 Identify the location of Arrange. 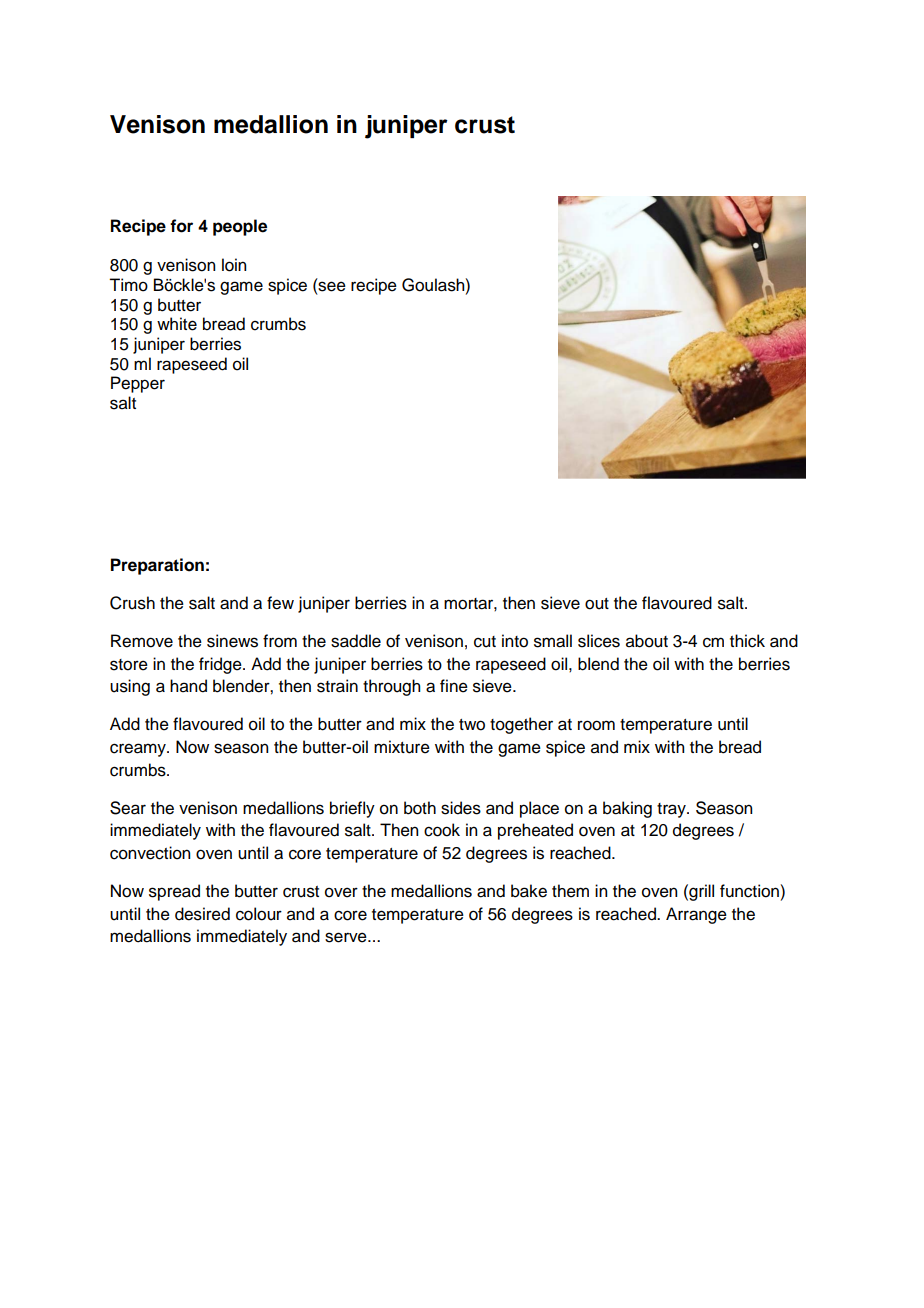
(696, 915).
